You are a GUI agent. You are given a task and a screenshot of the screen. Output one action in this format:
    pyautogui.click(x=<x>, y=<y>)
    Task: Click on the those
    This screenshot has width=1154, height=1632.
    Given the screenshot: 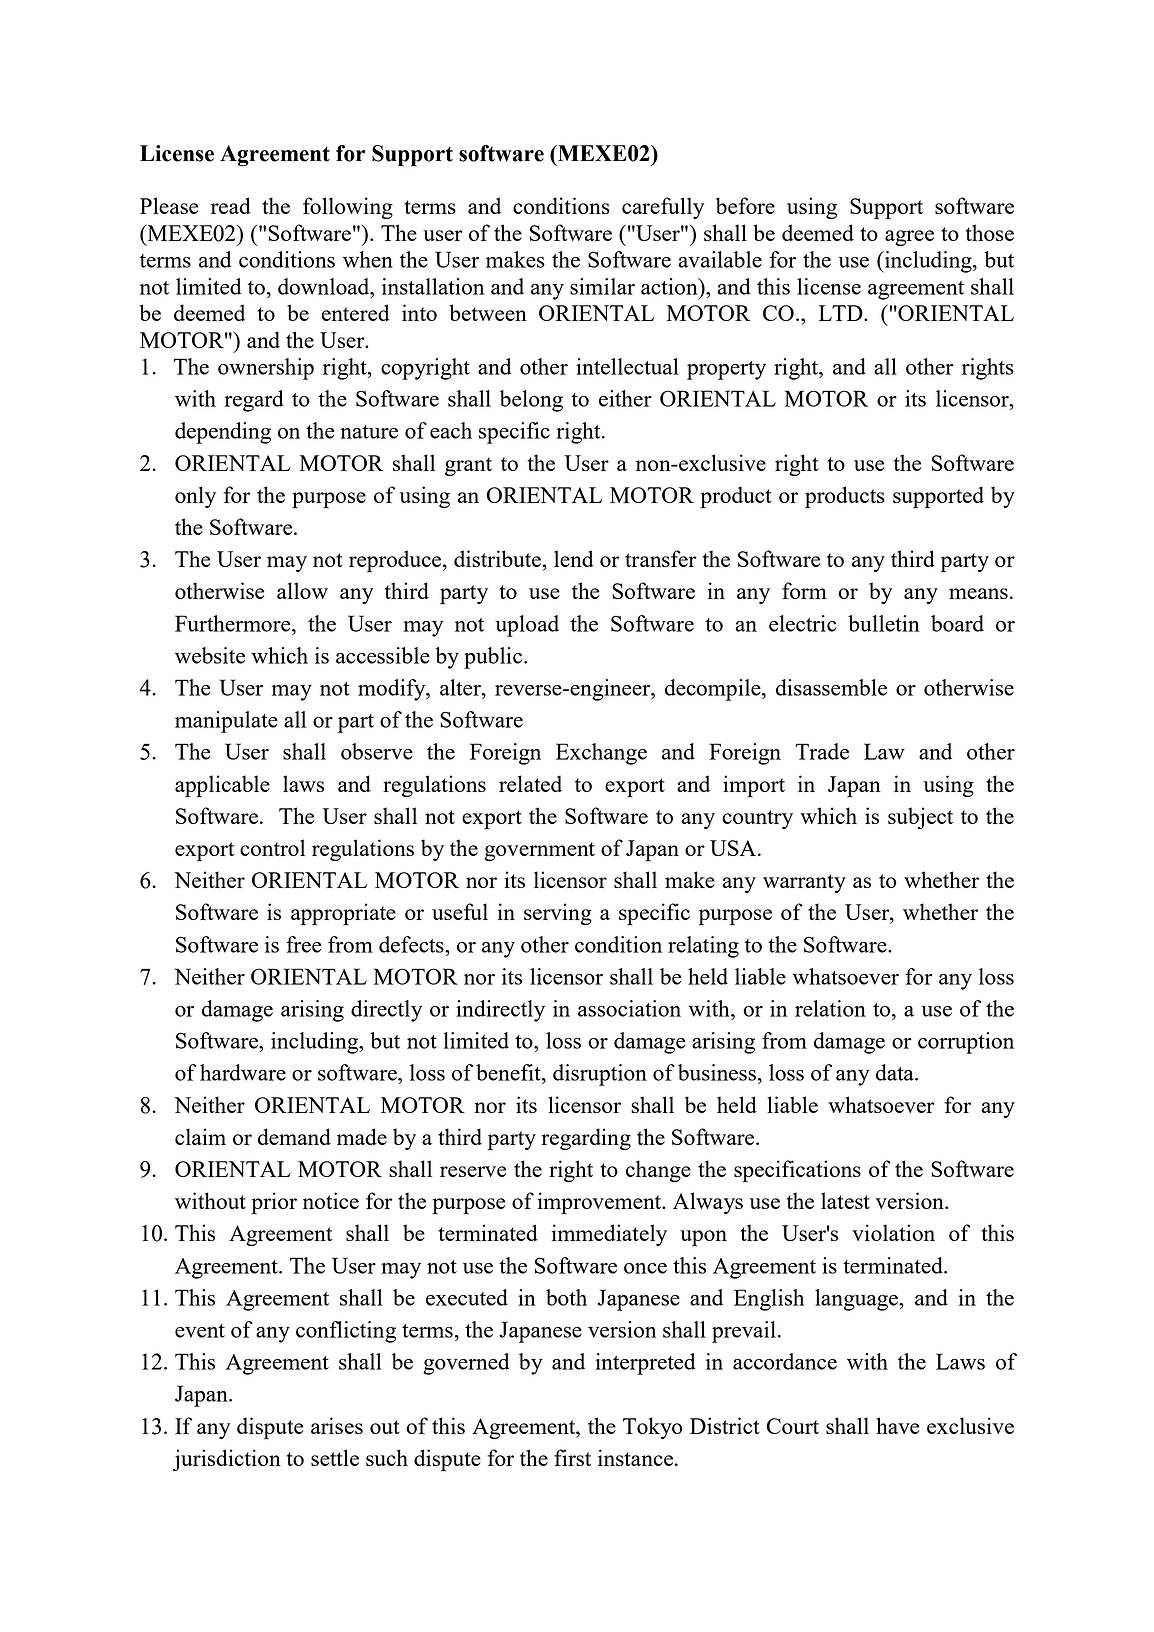 What is the action you would take?
    pyautogui.click(x=990, y=232)
